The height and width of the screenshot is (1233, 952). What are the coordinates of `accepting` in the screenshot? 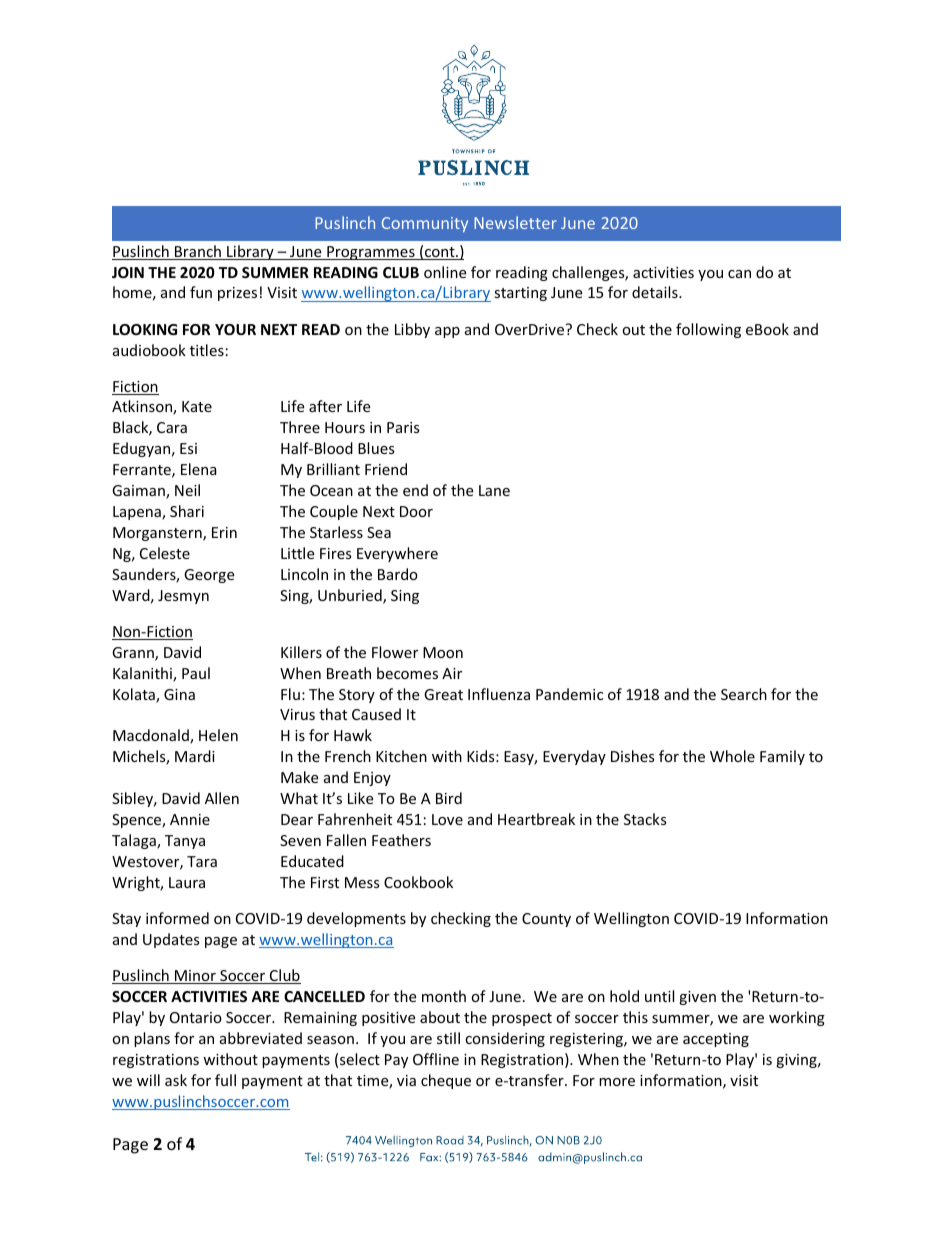 It's located at (716, 1040).
